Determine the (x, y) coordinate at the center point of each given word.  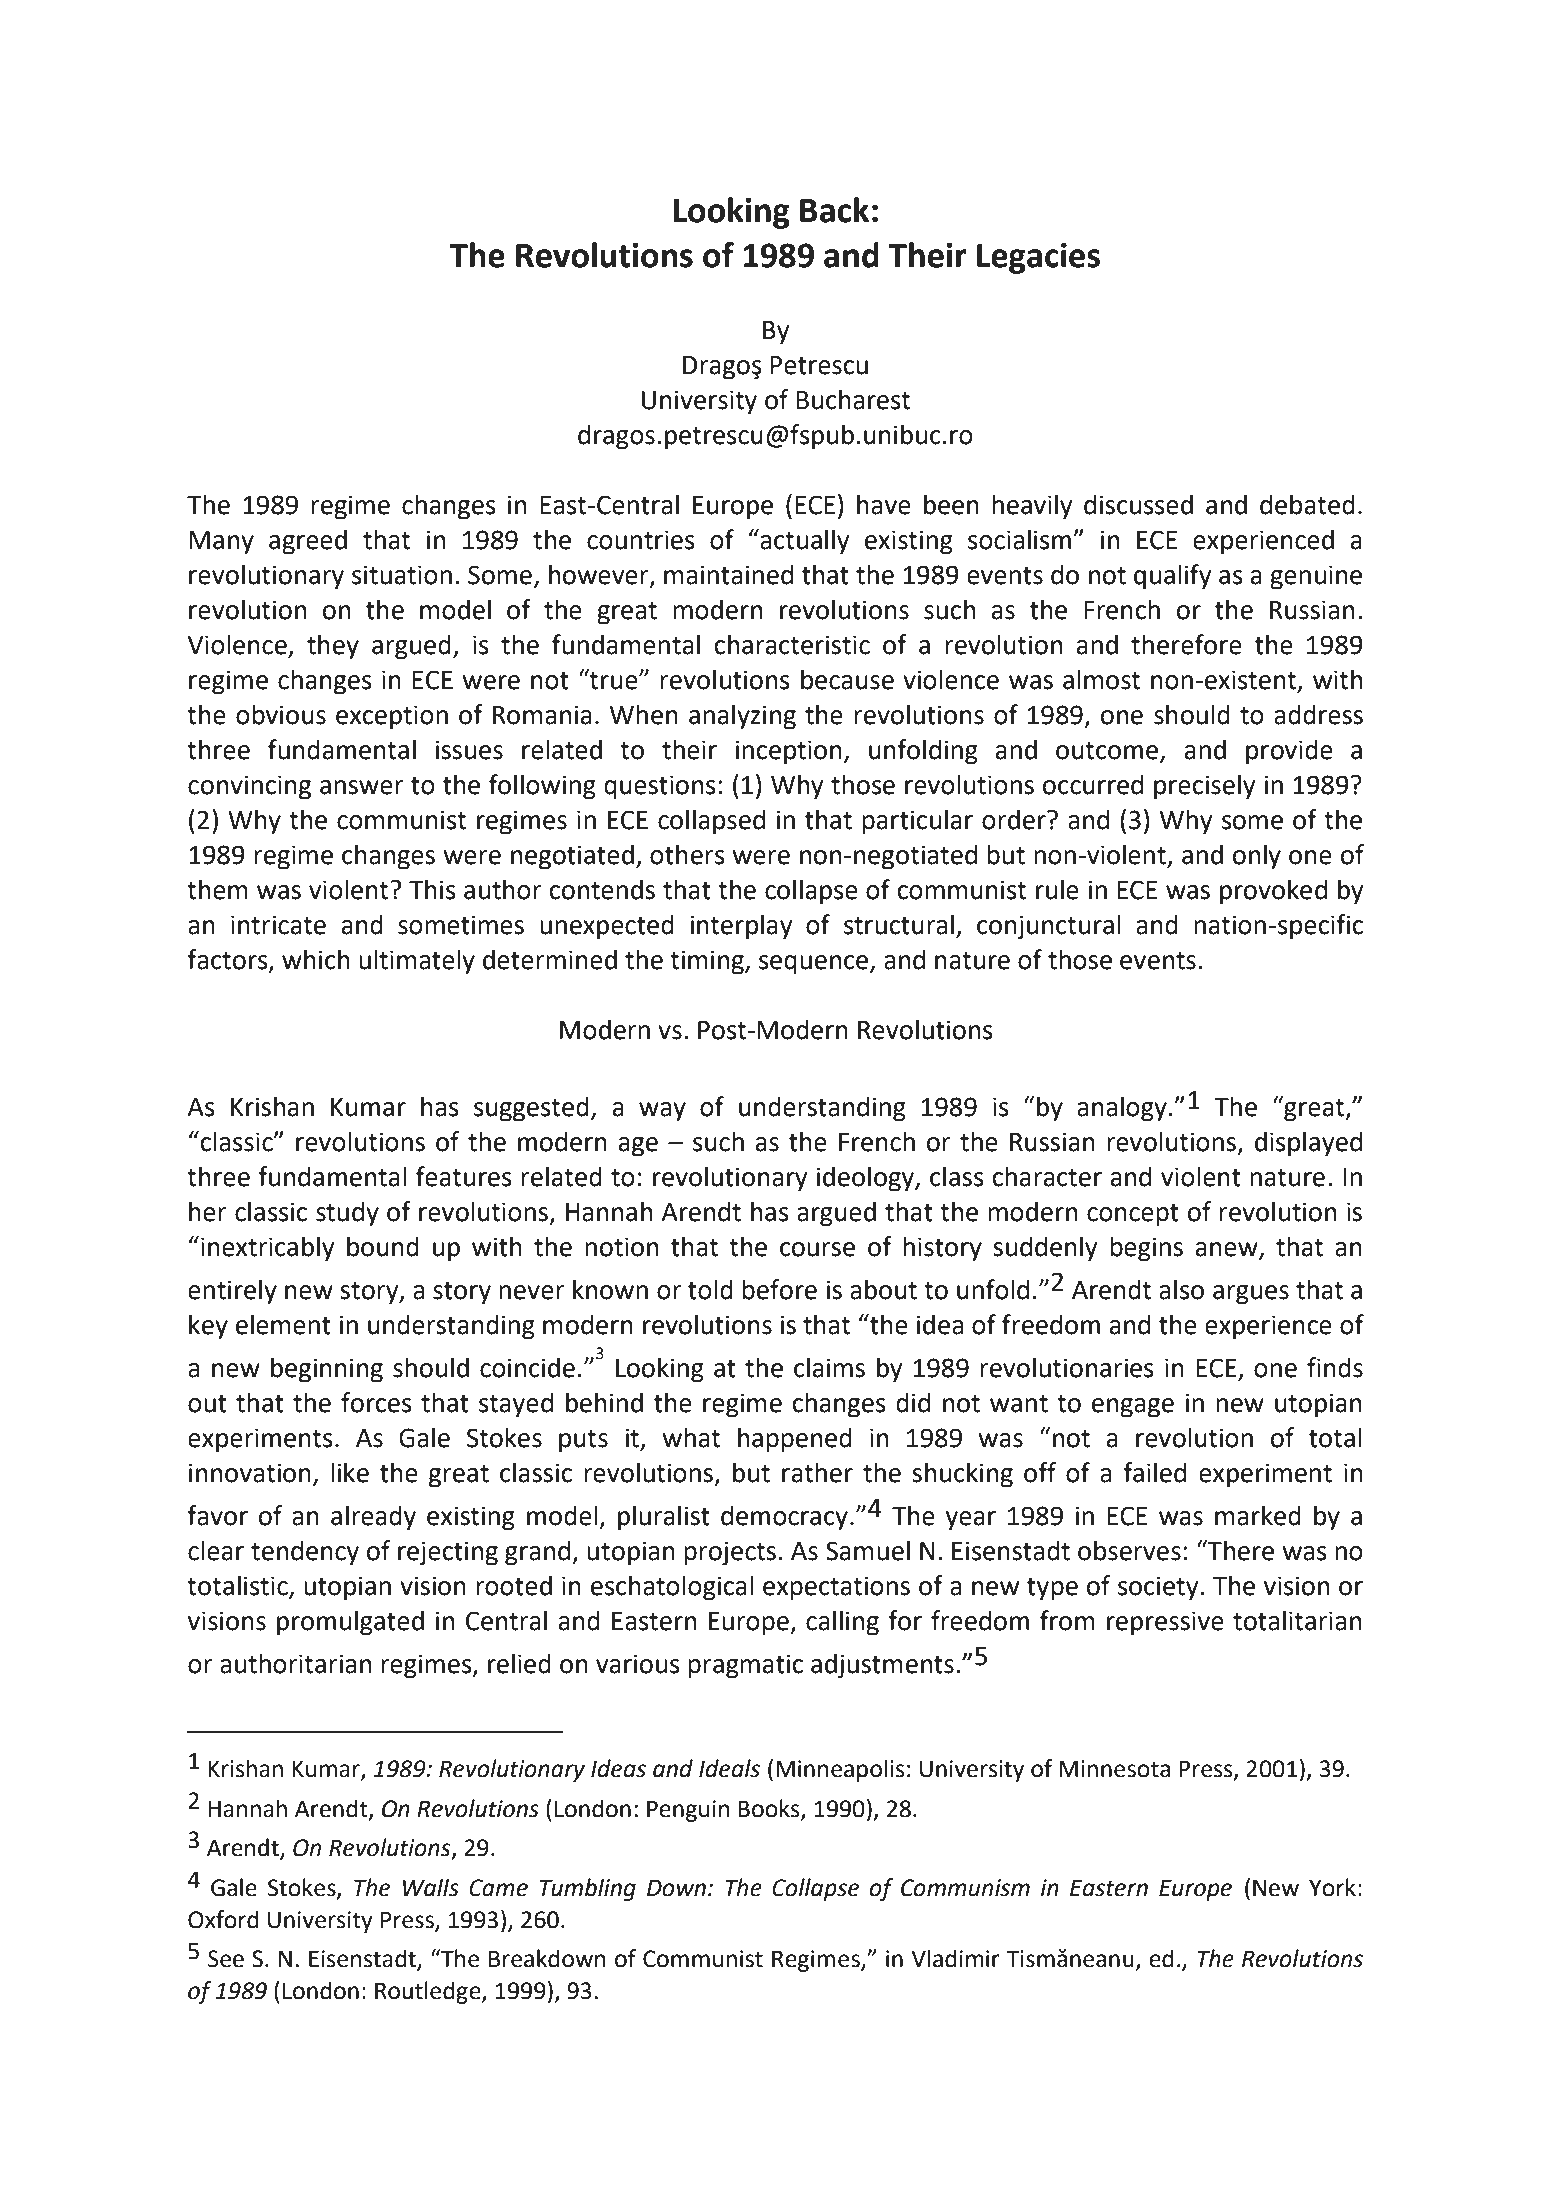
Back (834, 210)
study (347, 1214)
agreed (308, 542)
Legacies (1038, 258)
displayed (1308, 1144)
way (662, 1112)
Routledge (429, 1992)
